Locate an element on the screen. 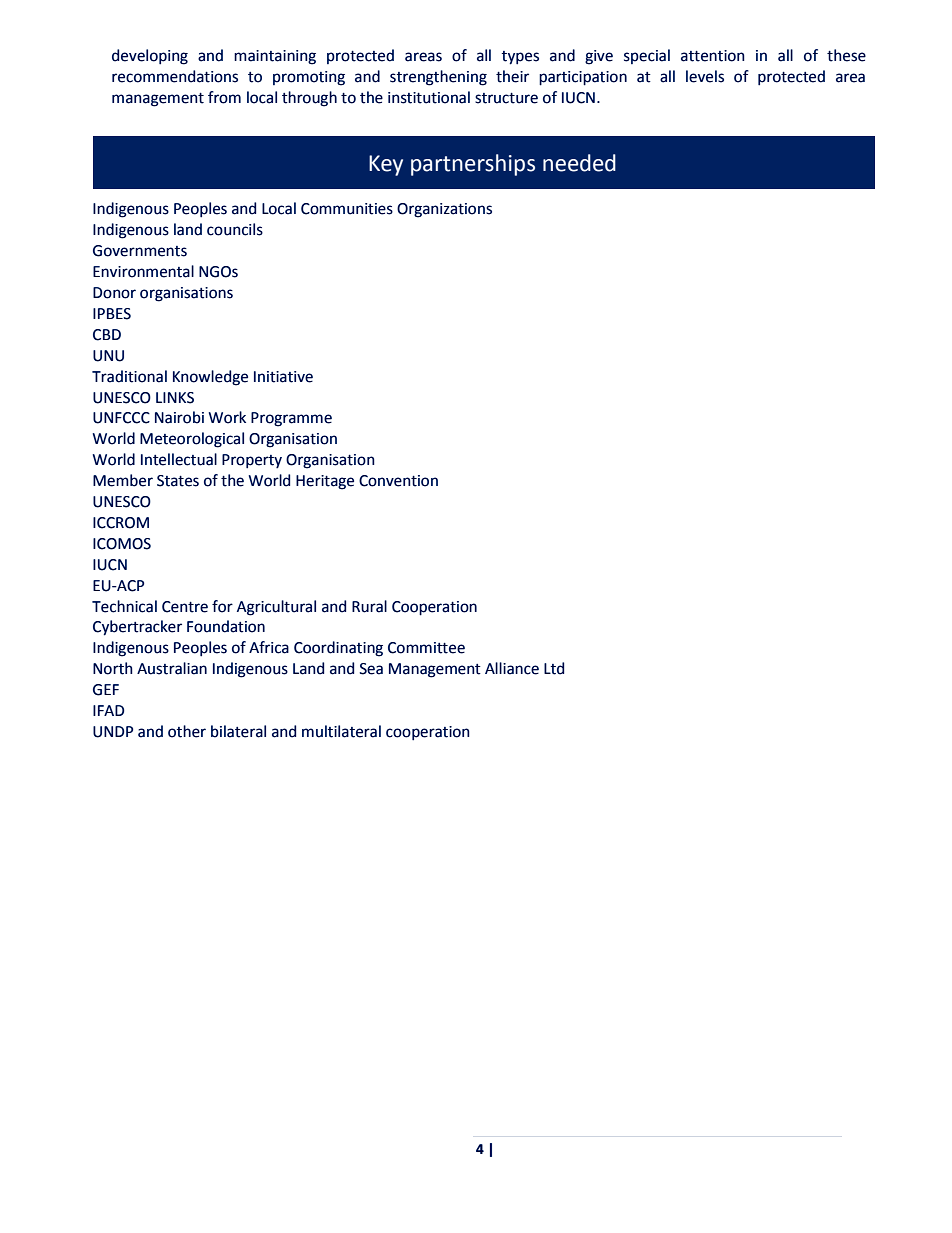 The height and width of the screenshot is (1233, 952). Centre is located at coordinates (185, 607).
